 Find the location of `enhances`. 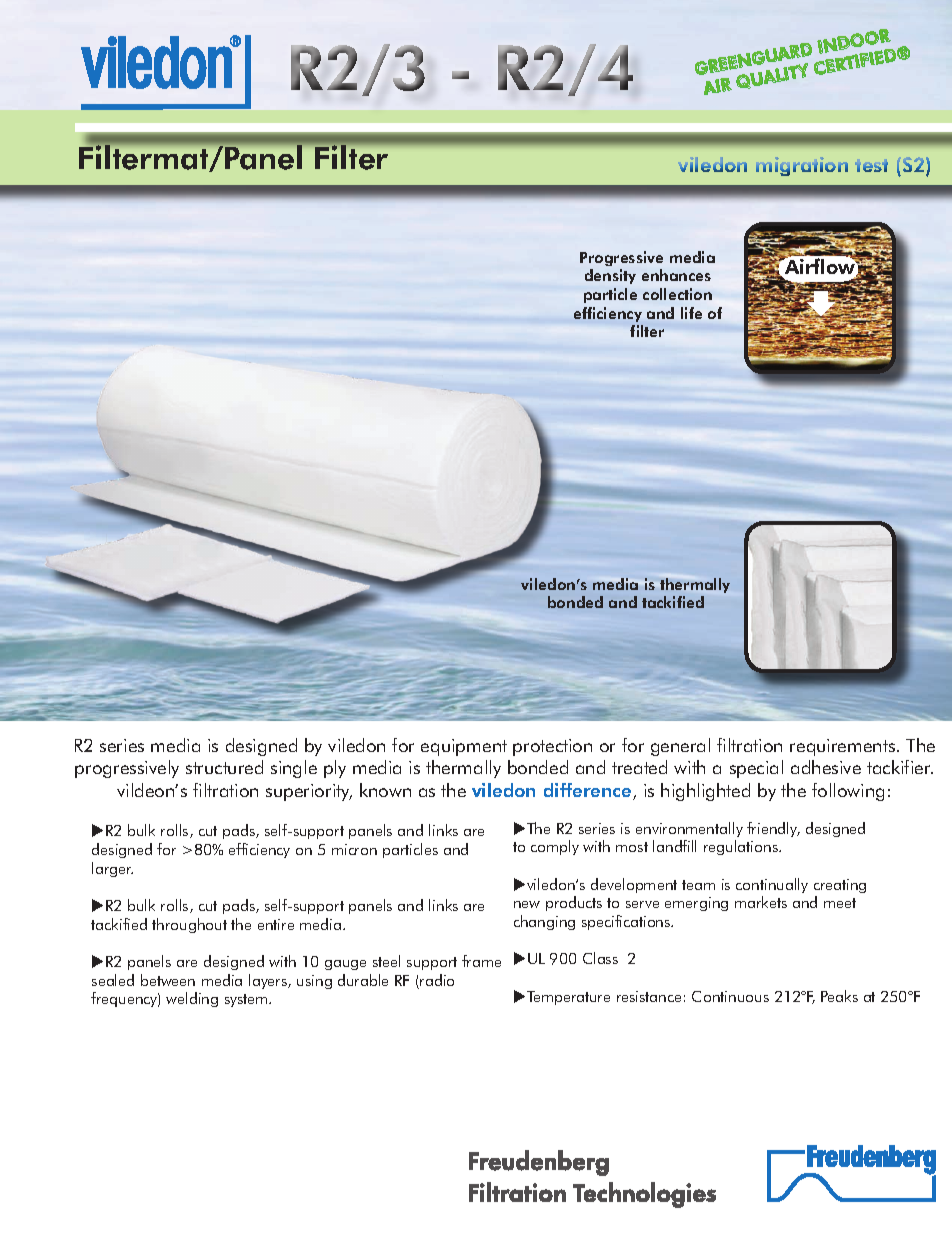

enhances is located at coordinates (676, 275).
